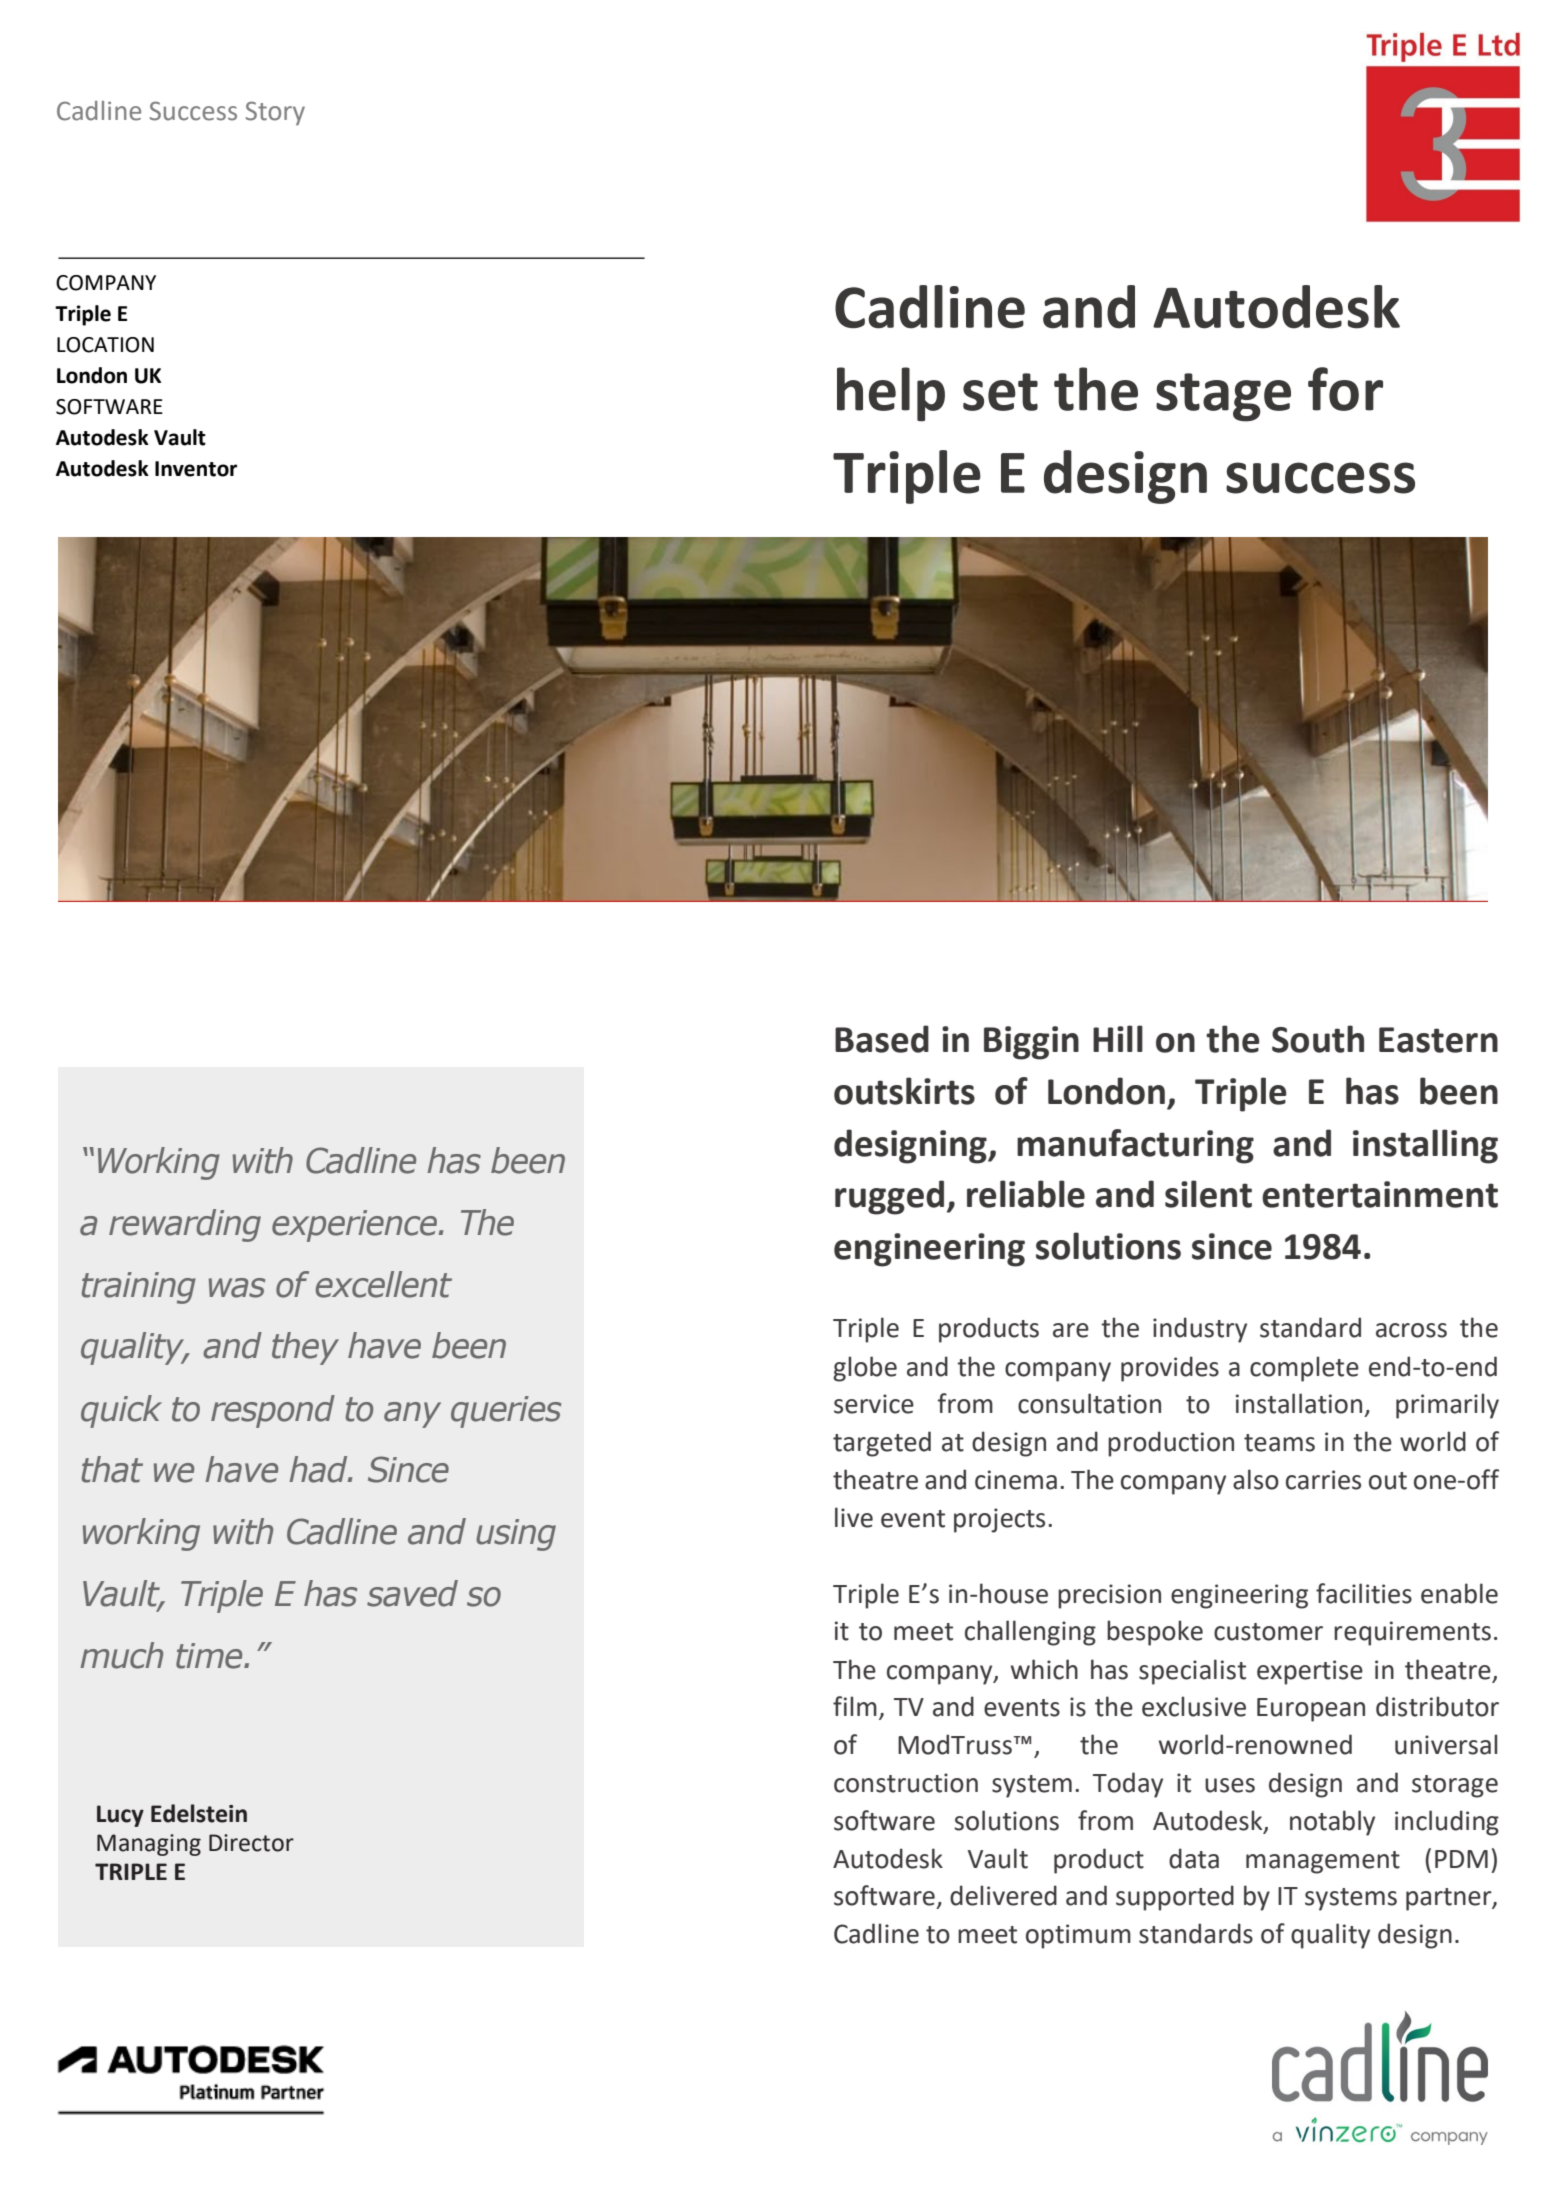 The width and height of the document is (1555, 2199). What do you see at coordinates (251, 1843) in the document?
I see `Director` at bounding box center [251, 1843].
